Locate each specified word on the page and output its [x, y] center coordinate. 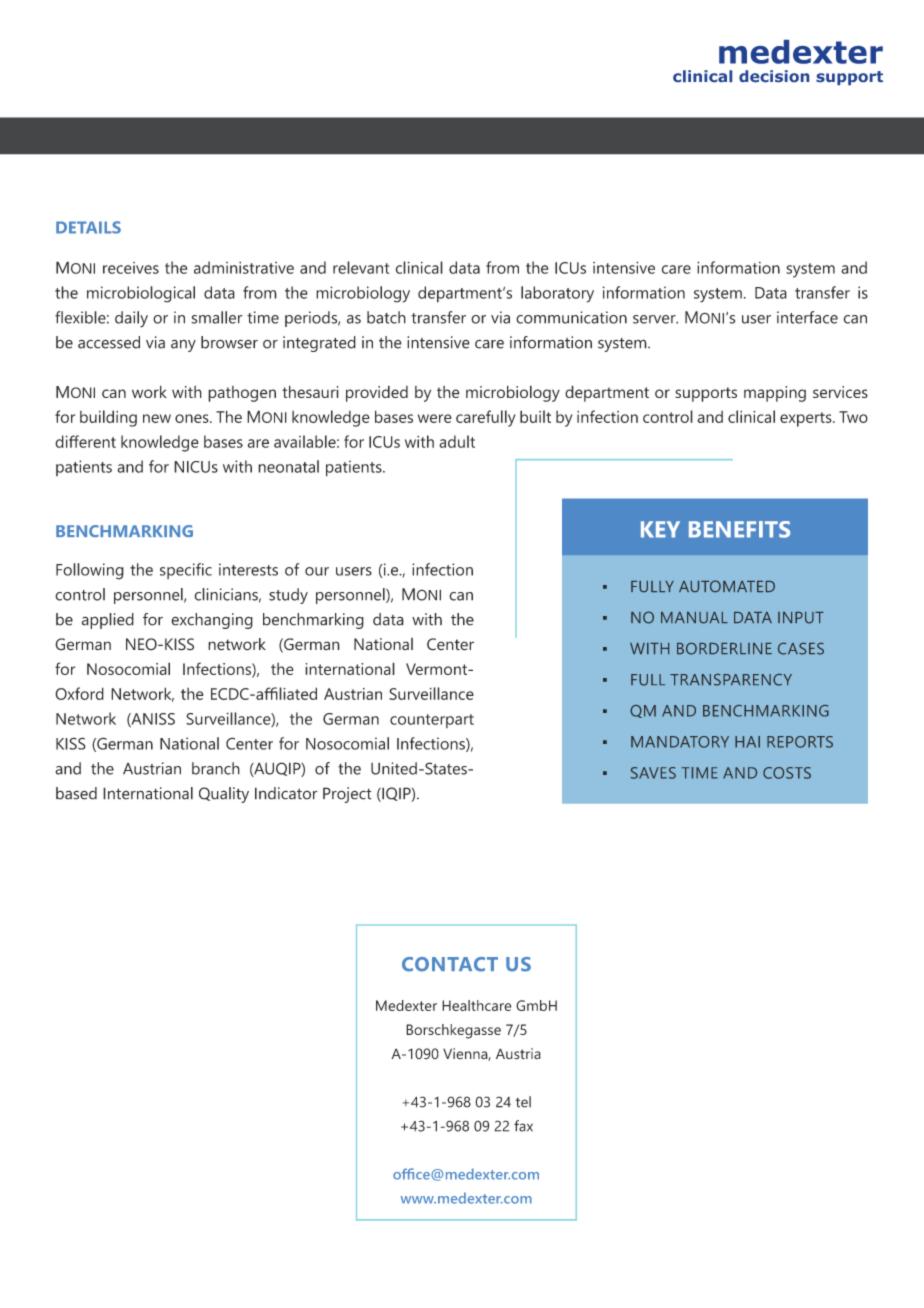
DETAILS [88, 227]
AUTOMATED [727, 586]
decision [774, 76]
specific [186, 571]
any [183, 345]
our [317, 571]
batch [386, 317]
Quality [224, 795]
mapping [775, 394]
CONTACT [450, 964]
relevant [361, 267]
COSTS [787, 773]
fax [523, 1126]
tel [523, 1102]
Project [347, 795]
